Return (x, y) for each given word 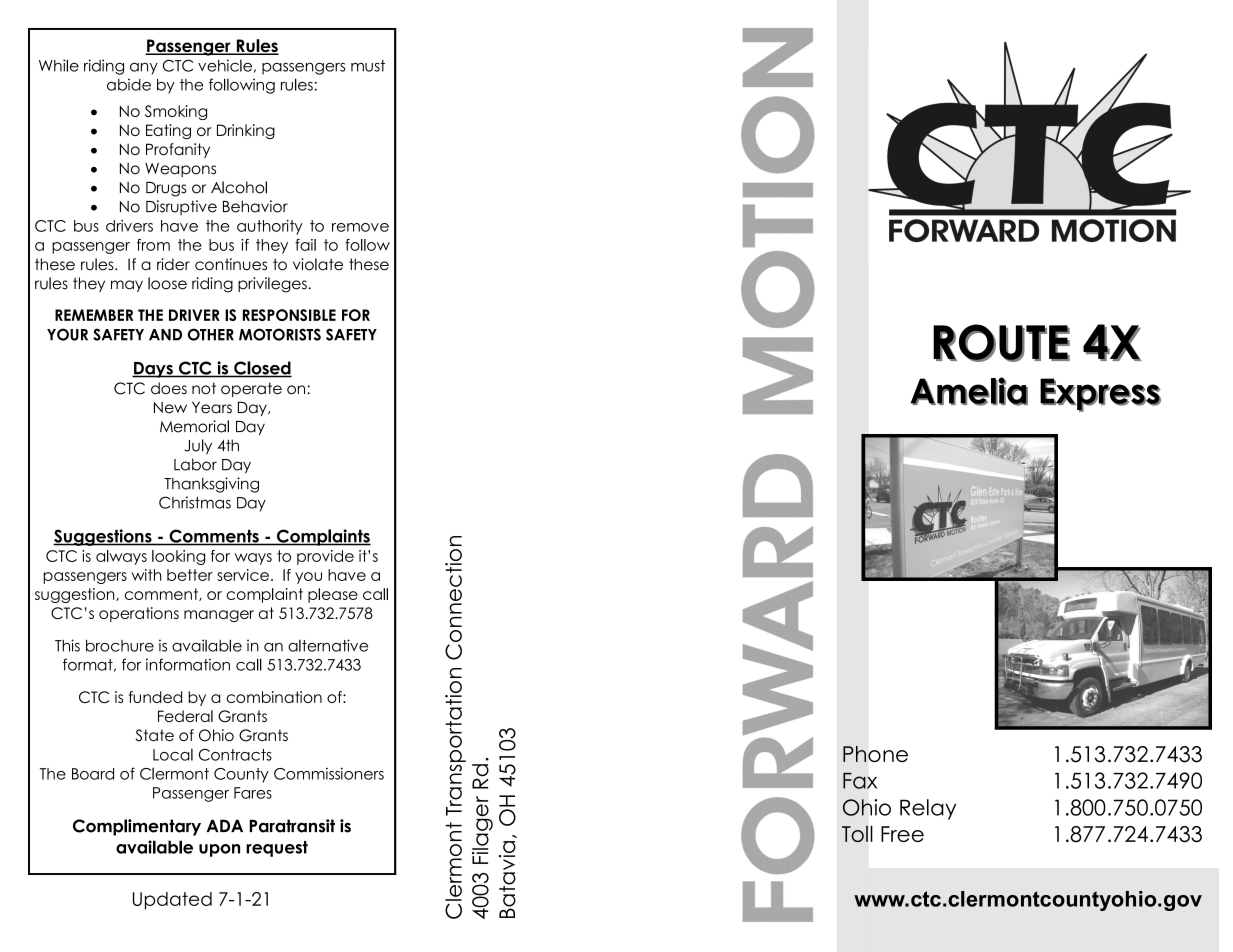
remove (360, 227)
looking (178, 557)
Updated (172, 901)
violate (318, 264)
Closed (262, 369)
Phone (875, 754)
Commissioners (329, 773)
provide (325, 557)
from (153, 245)
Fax (860, 781)
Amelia (969, 391)
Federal (185, 716)
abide (129, 84)
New (170, 408)
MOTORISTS (280, 334)
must (368, 66)
